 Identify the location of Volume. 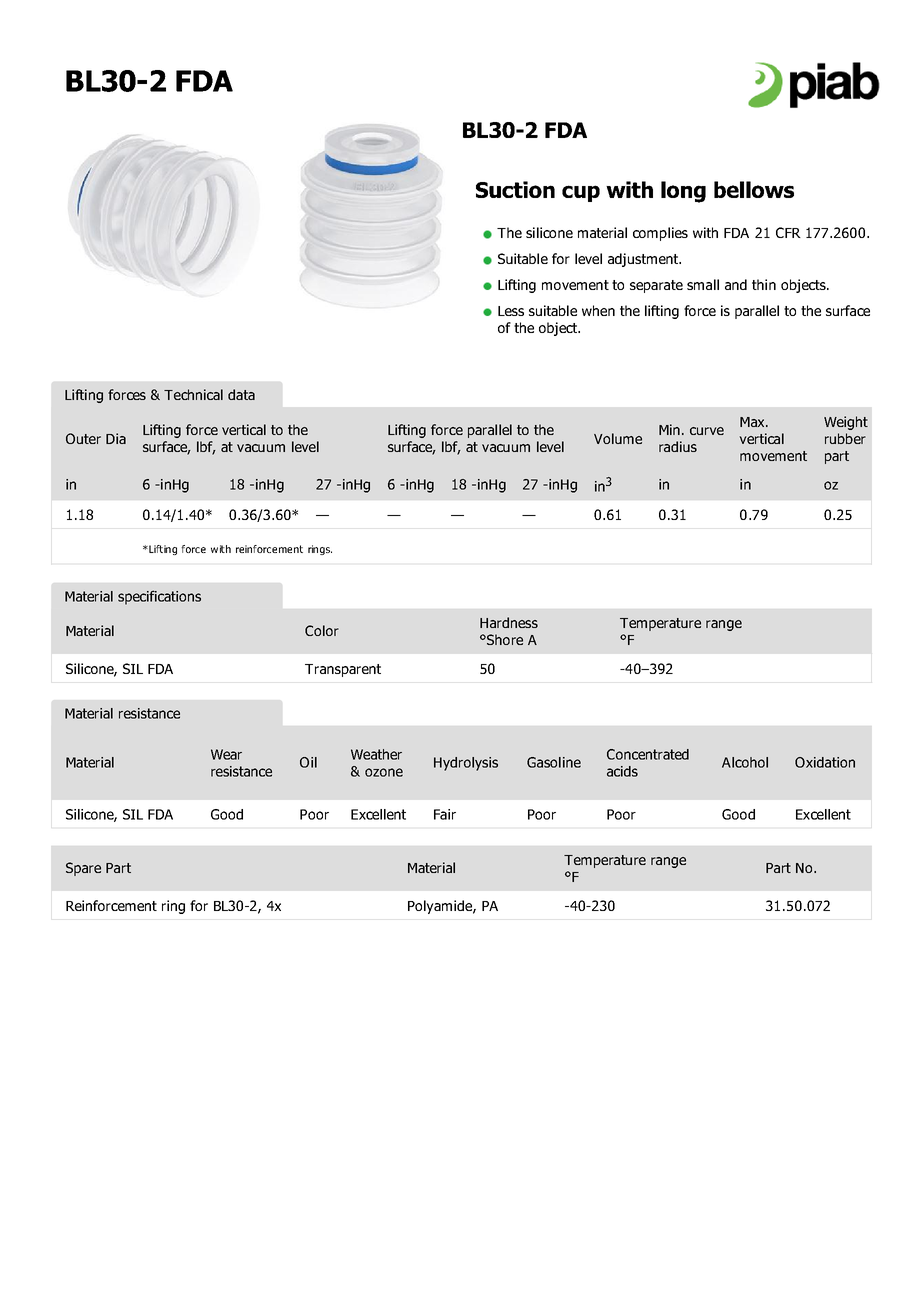
(618, 438).
